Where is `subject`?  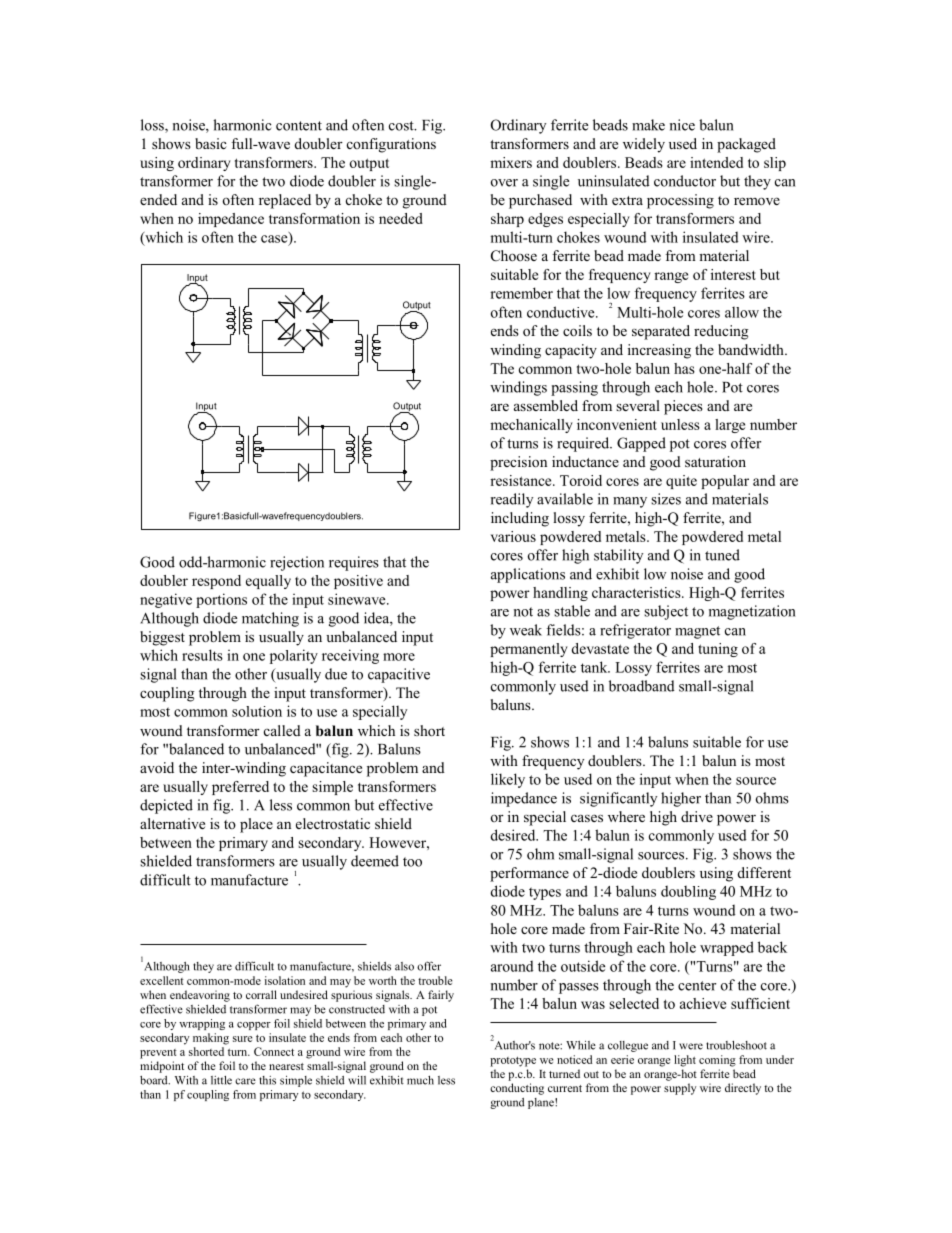 subject is located at coordinates (666, 612).
